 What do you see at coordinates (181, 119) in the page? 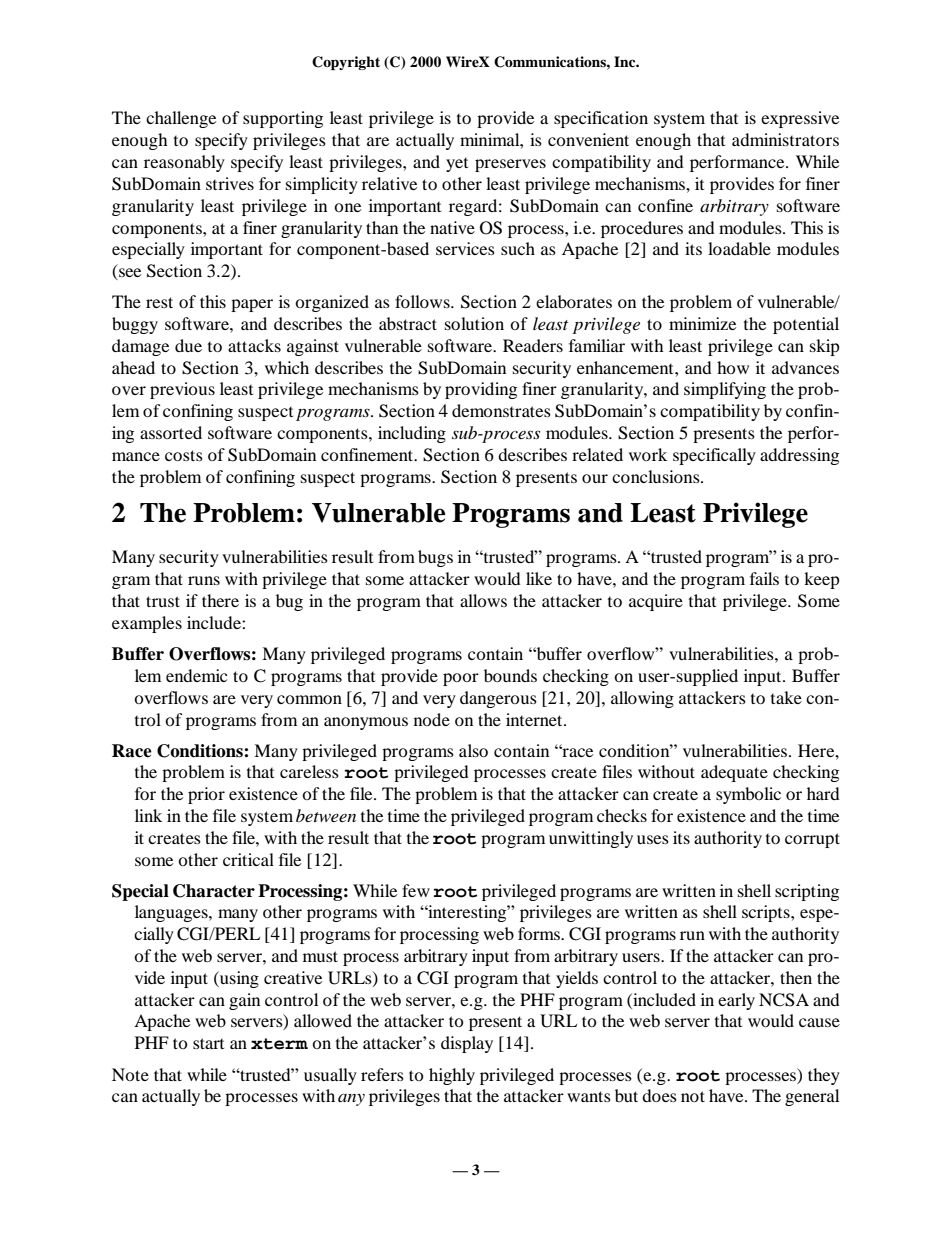
I see `challenge` at bounding box center [181, 119].
